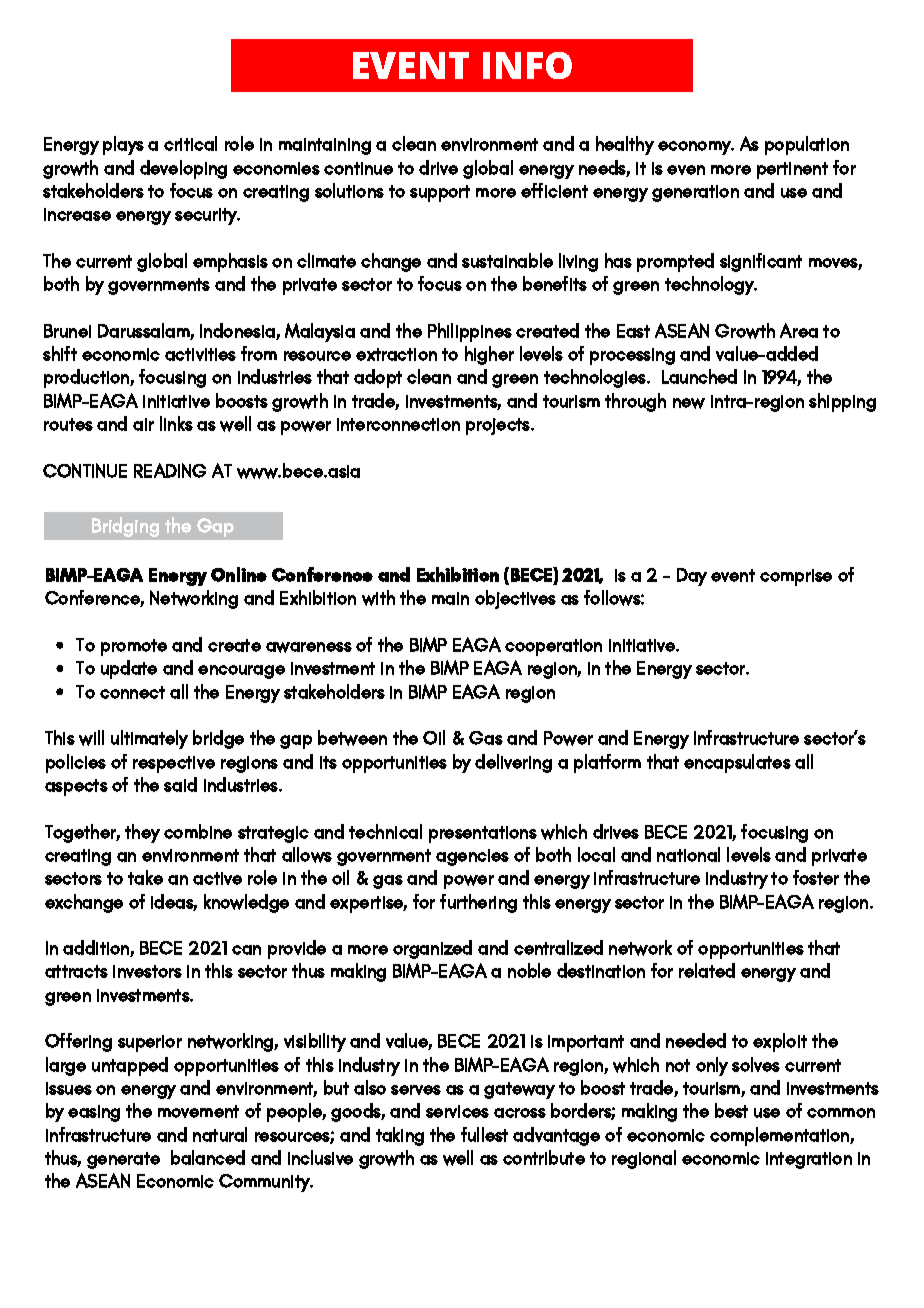 Image resolution: width=924 pixels, height=1308 pixels. I want to click on fullest, so click(484, 1134).
